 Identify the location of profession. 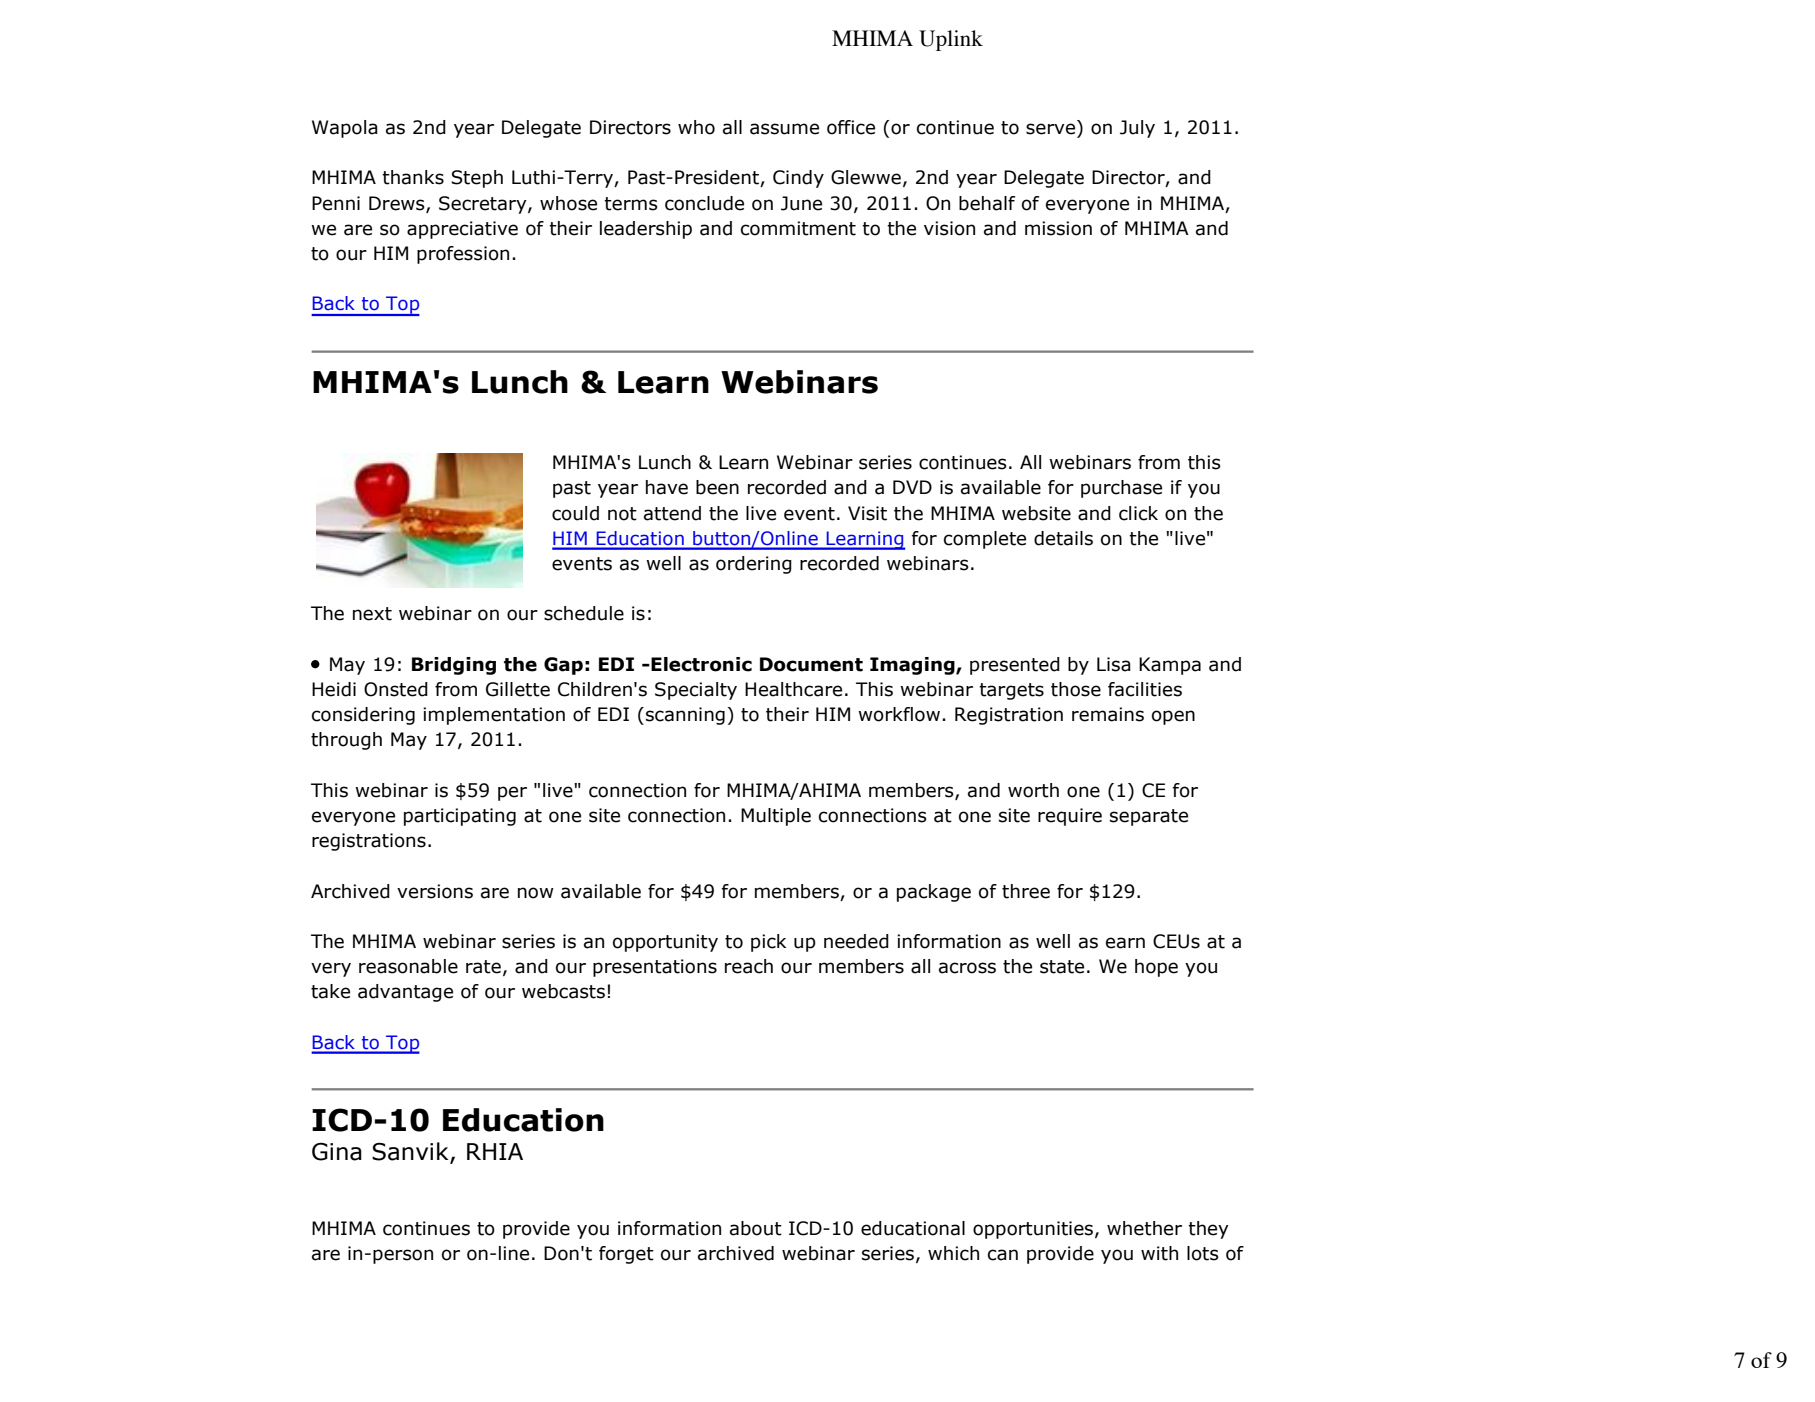
(463, 255).
